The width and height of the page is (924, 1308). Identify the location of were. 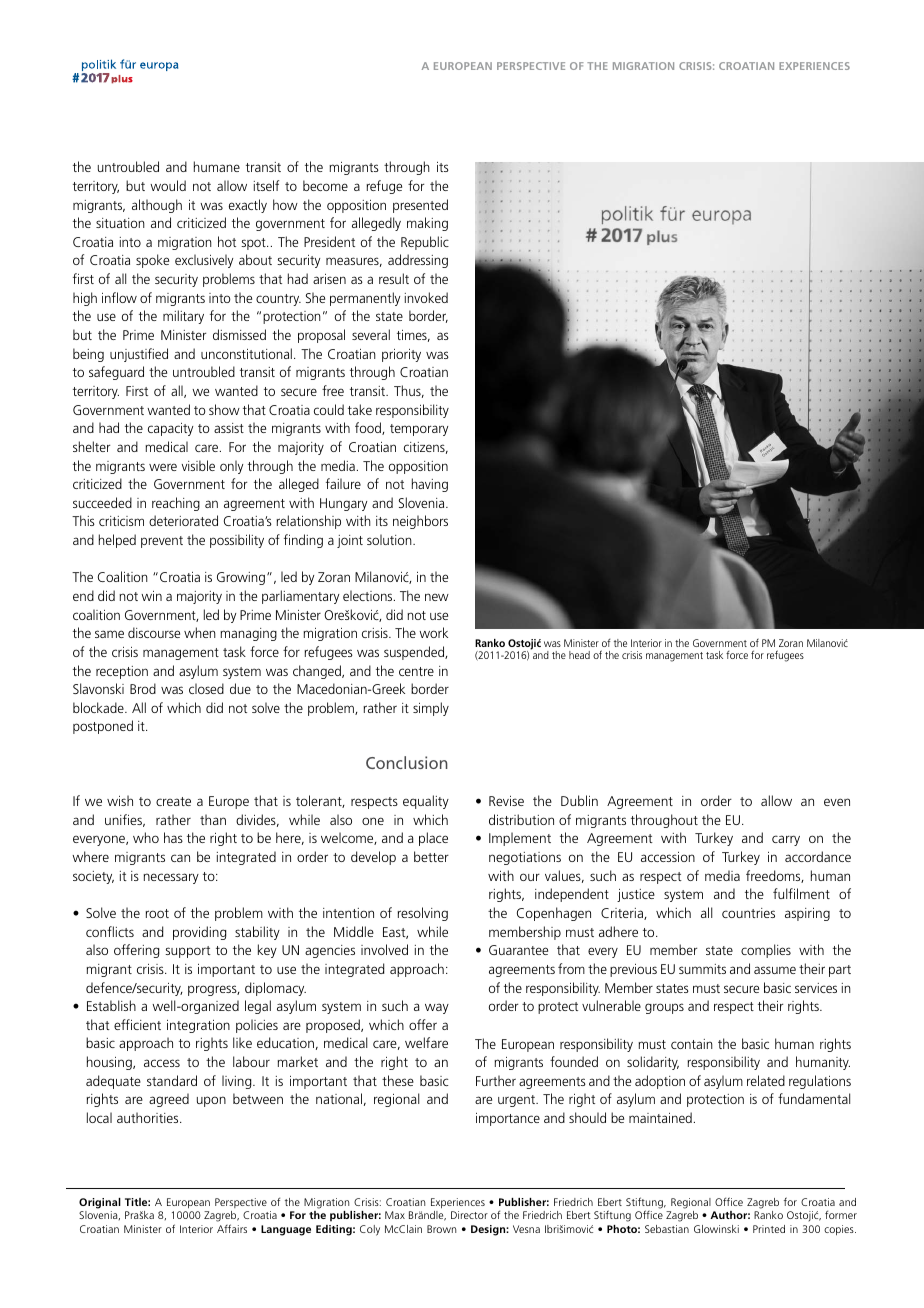
(163, 467).
